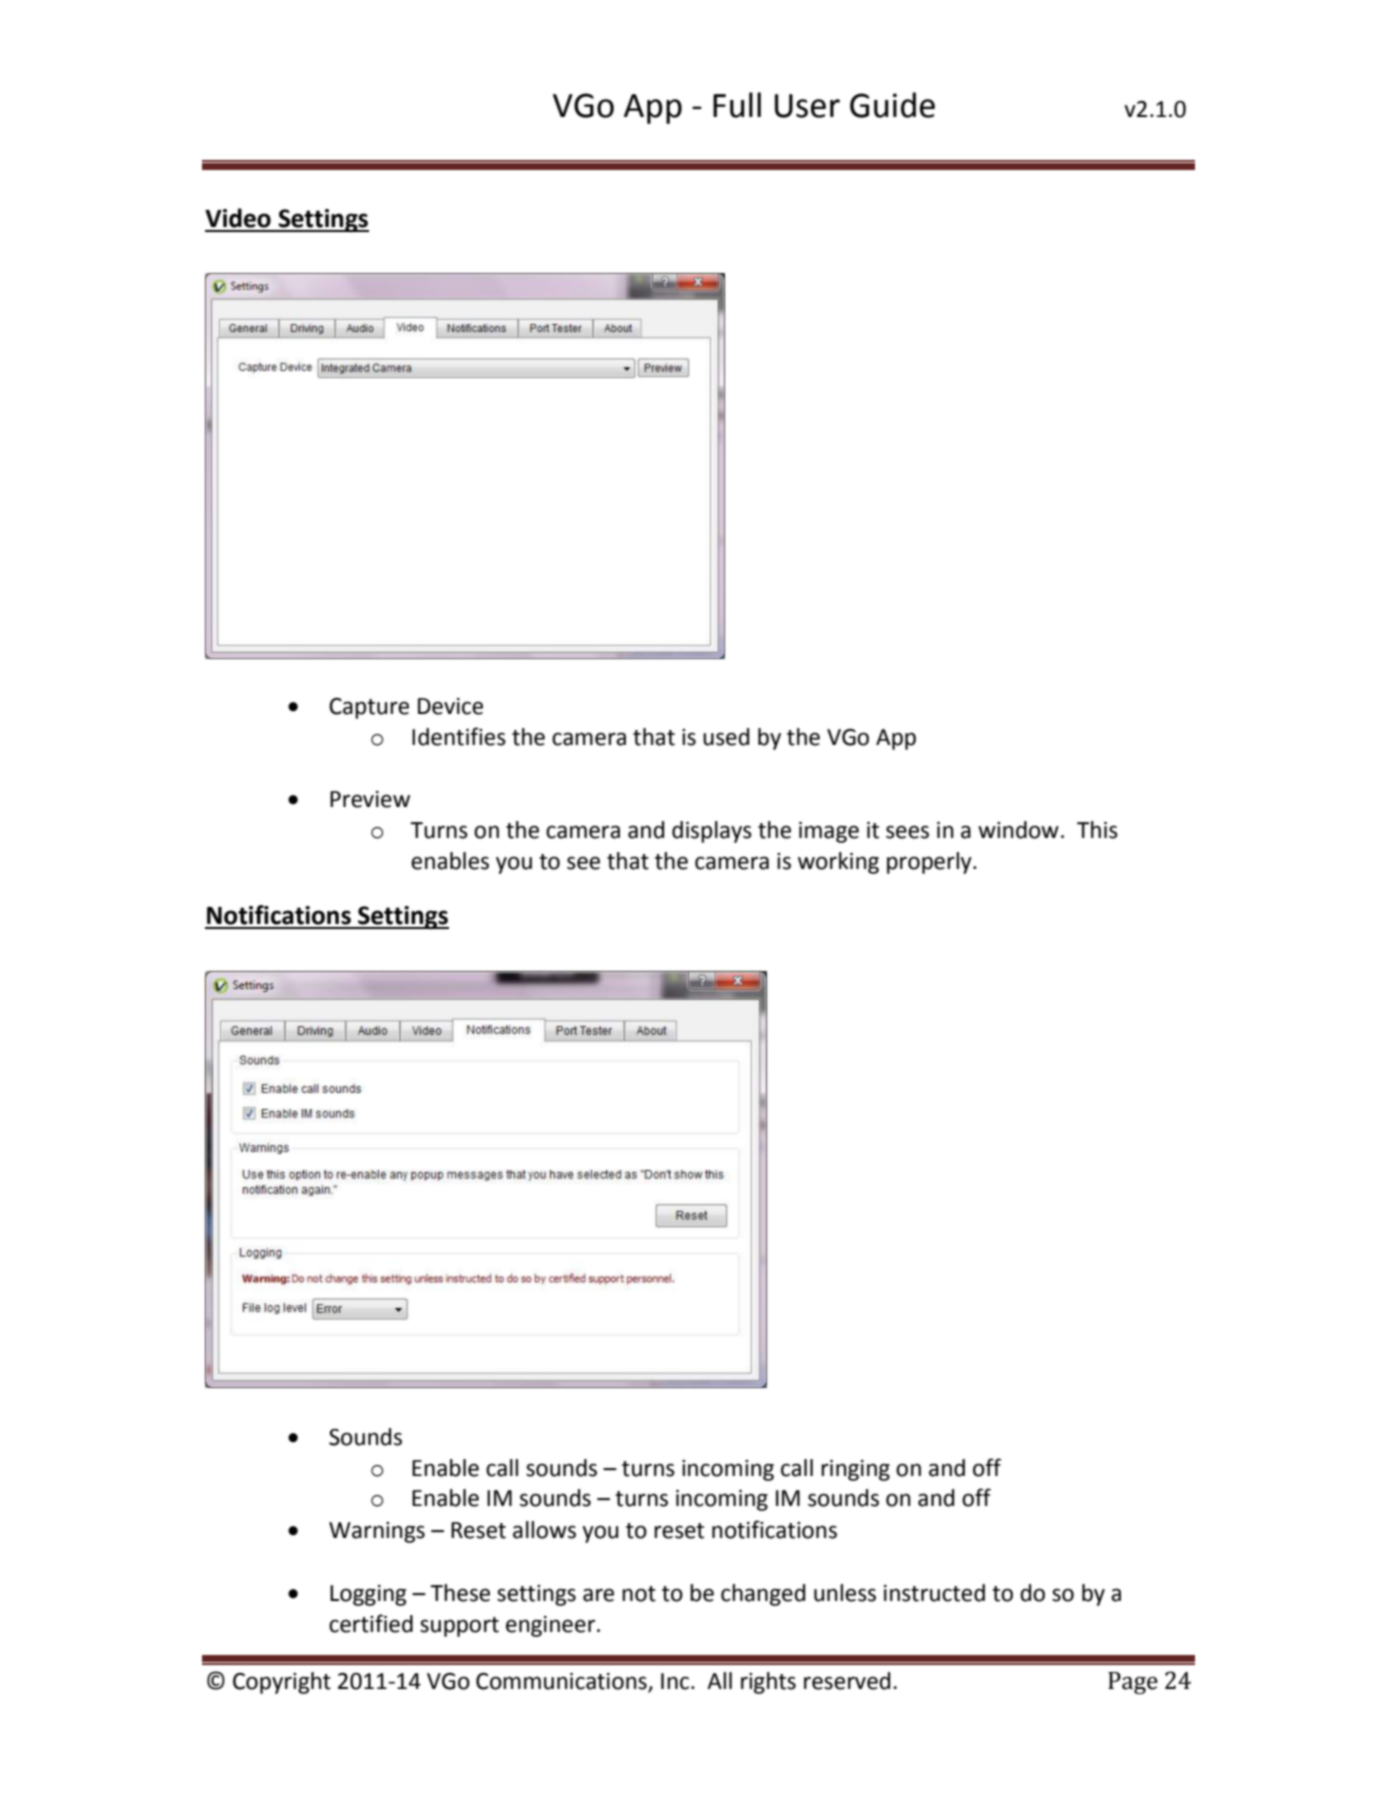  What do you see at coordinates (737, 105) in the document?
I see `Full` at bounding box center [737, 105].
